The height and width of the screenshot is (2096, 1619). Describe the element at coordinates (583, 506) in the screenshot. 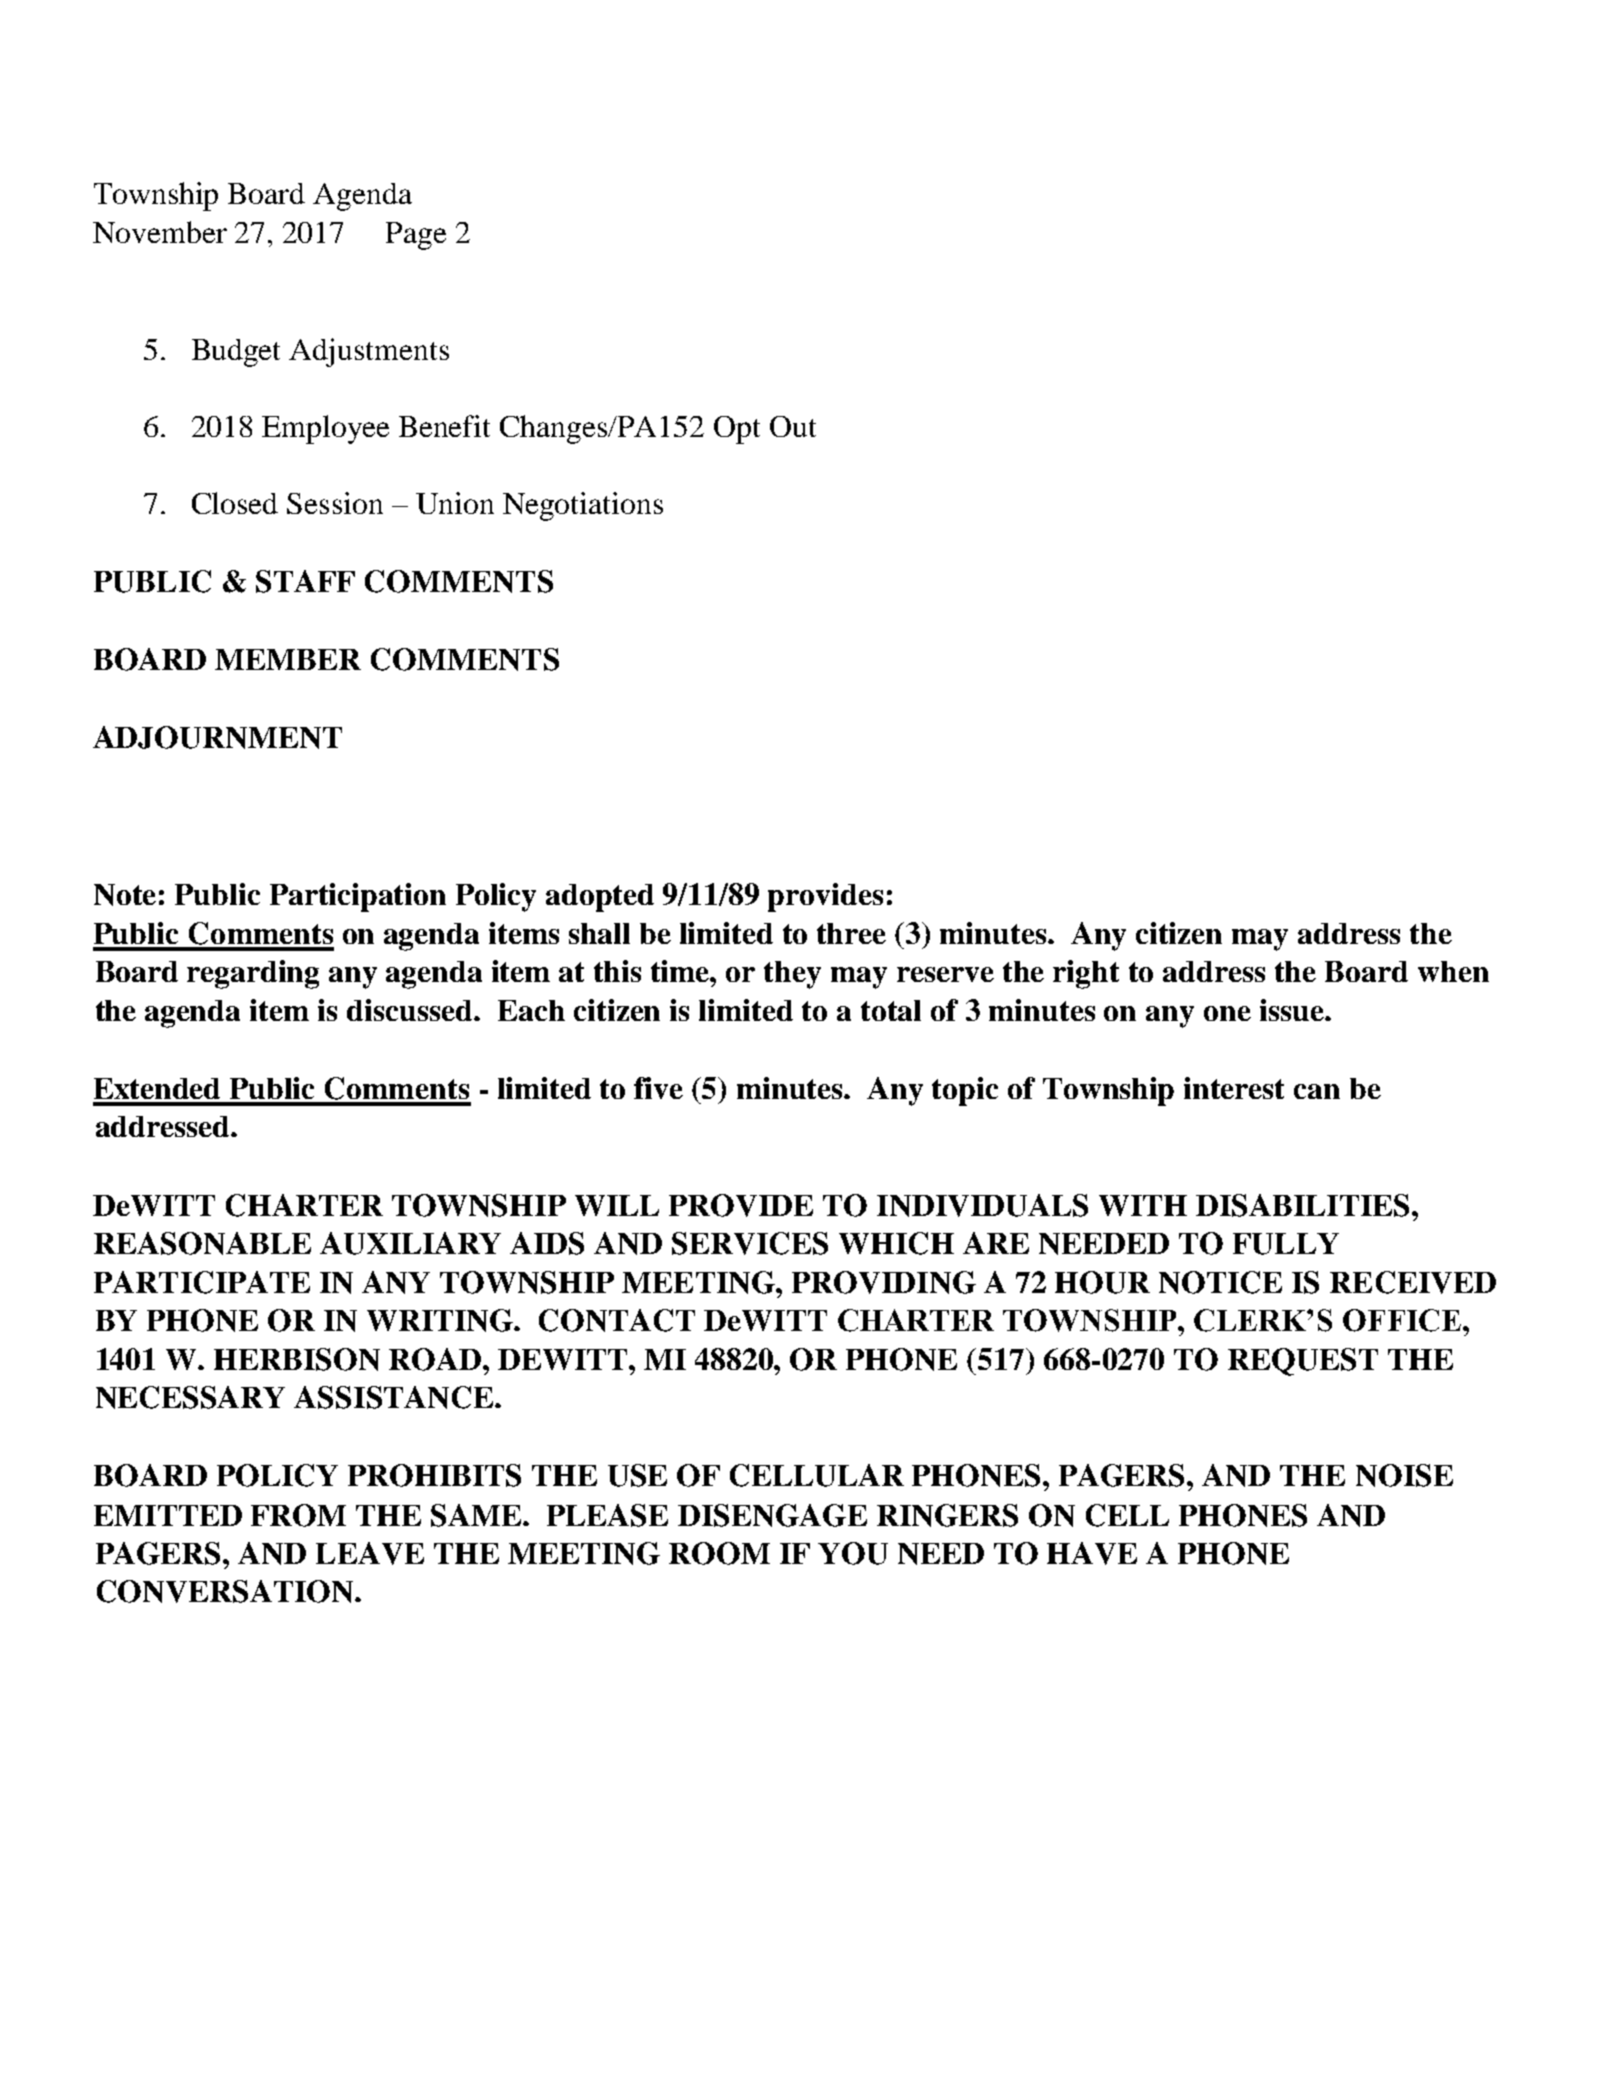

I see `Negotiations` at that location.
